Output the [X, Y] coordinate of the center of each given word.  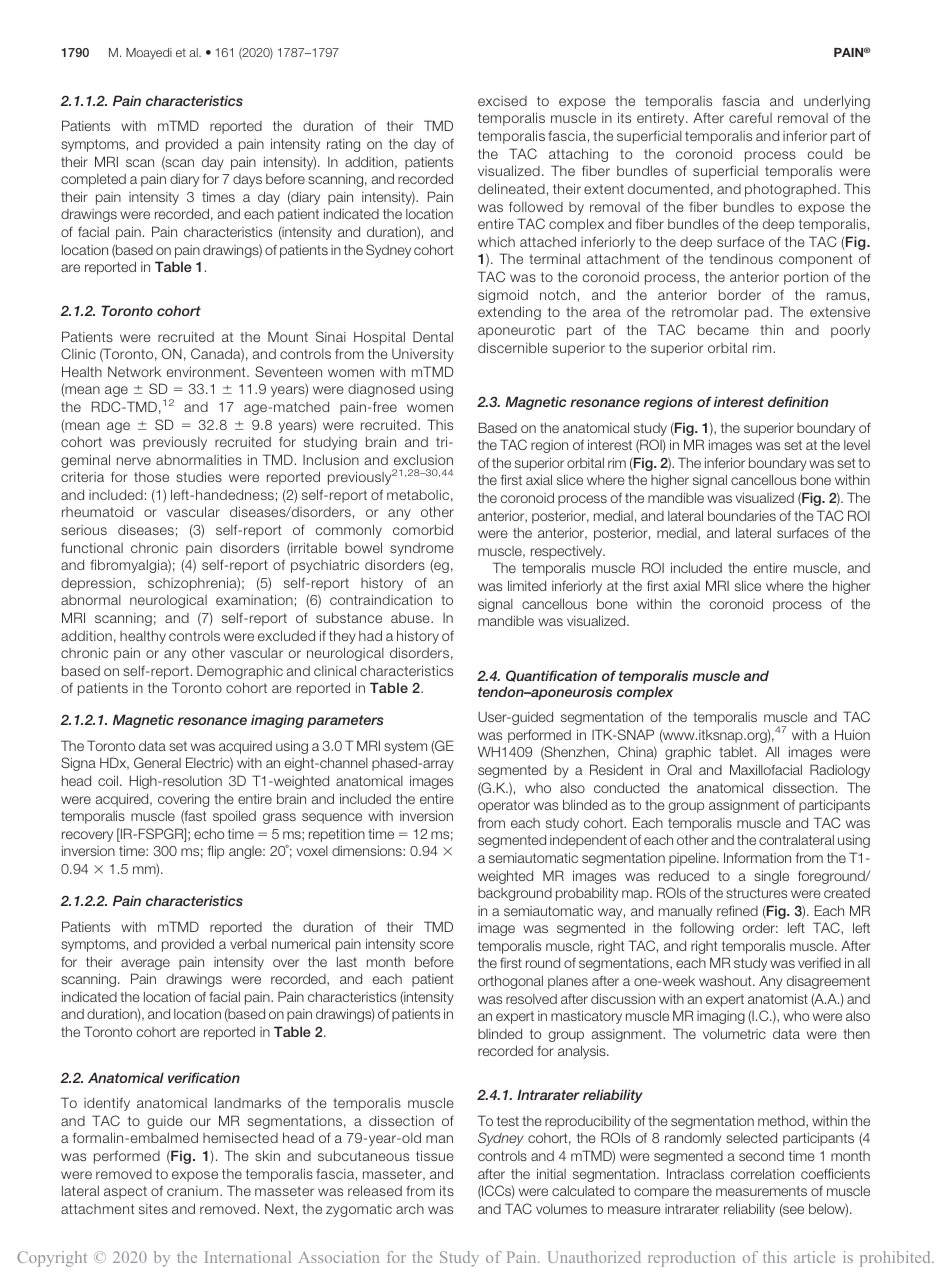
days [247, 180]
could [824, 154]
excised [502, 101]
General [157, 762]
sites [153, 1209]
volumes [561, 1209]
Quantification [551, 676]
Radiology [840, 771]
